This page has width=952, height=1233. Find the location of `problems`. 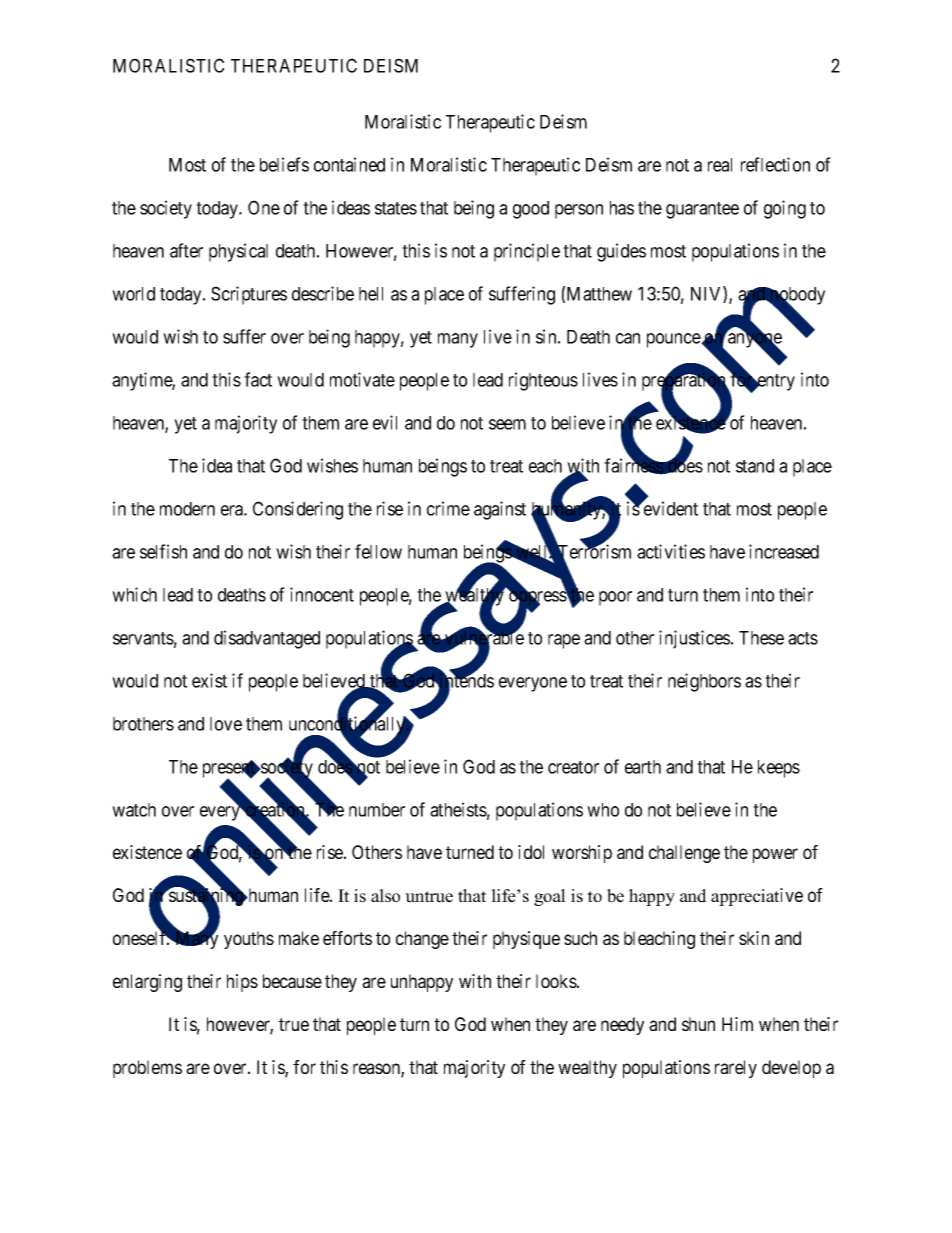

problems is located at coordinates (147, 1069).
